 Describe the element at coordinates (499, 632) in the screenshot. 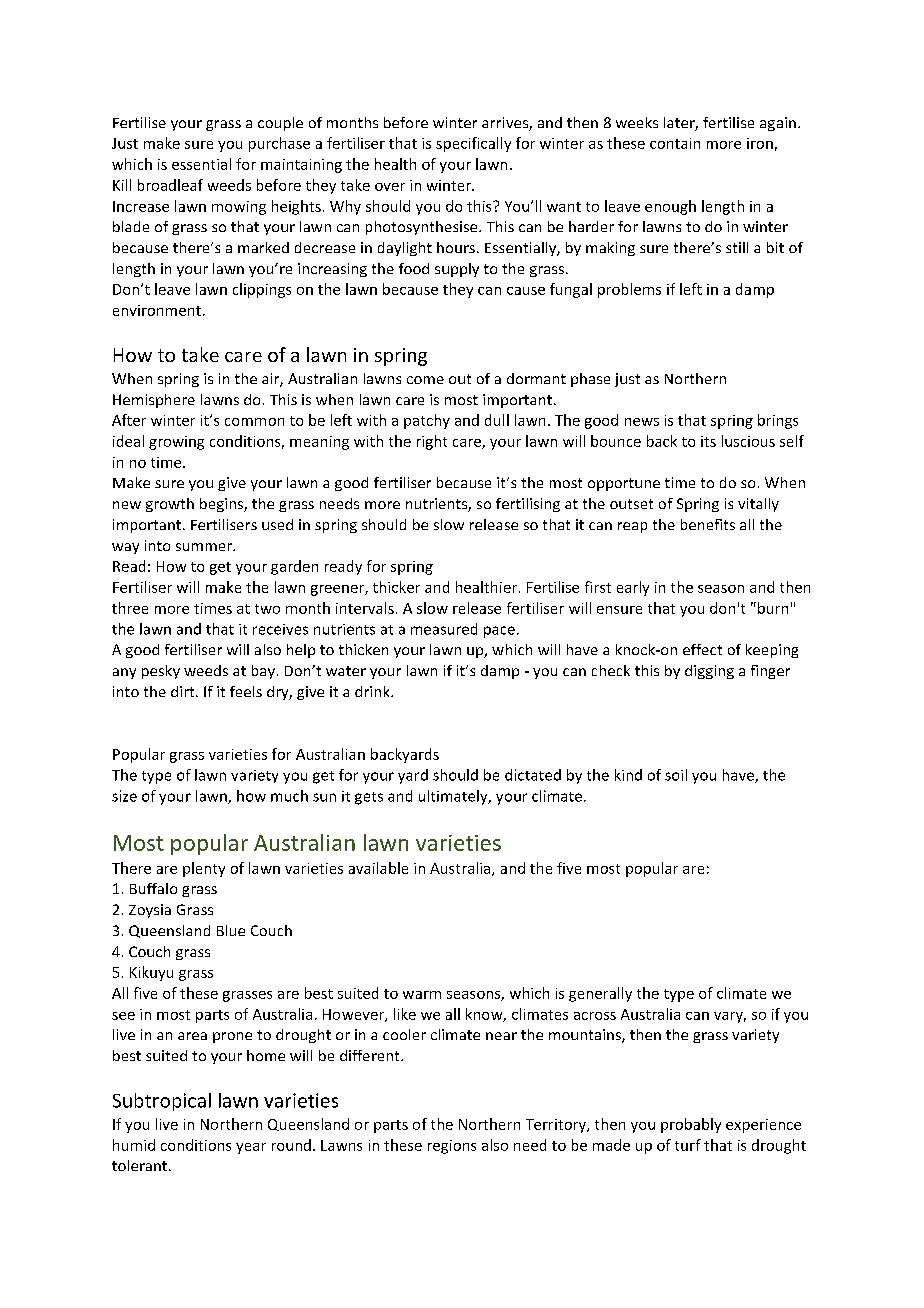

I see `pace` at that location.
